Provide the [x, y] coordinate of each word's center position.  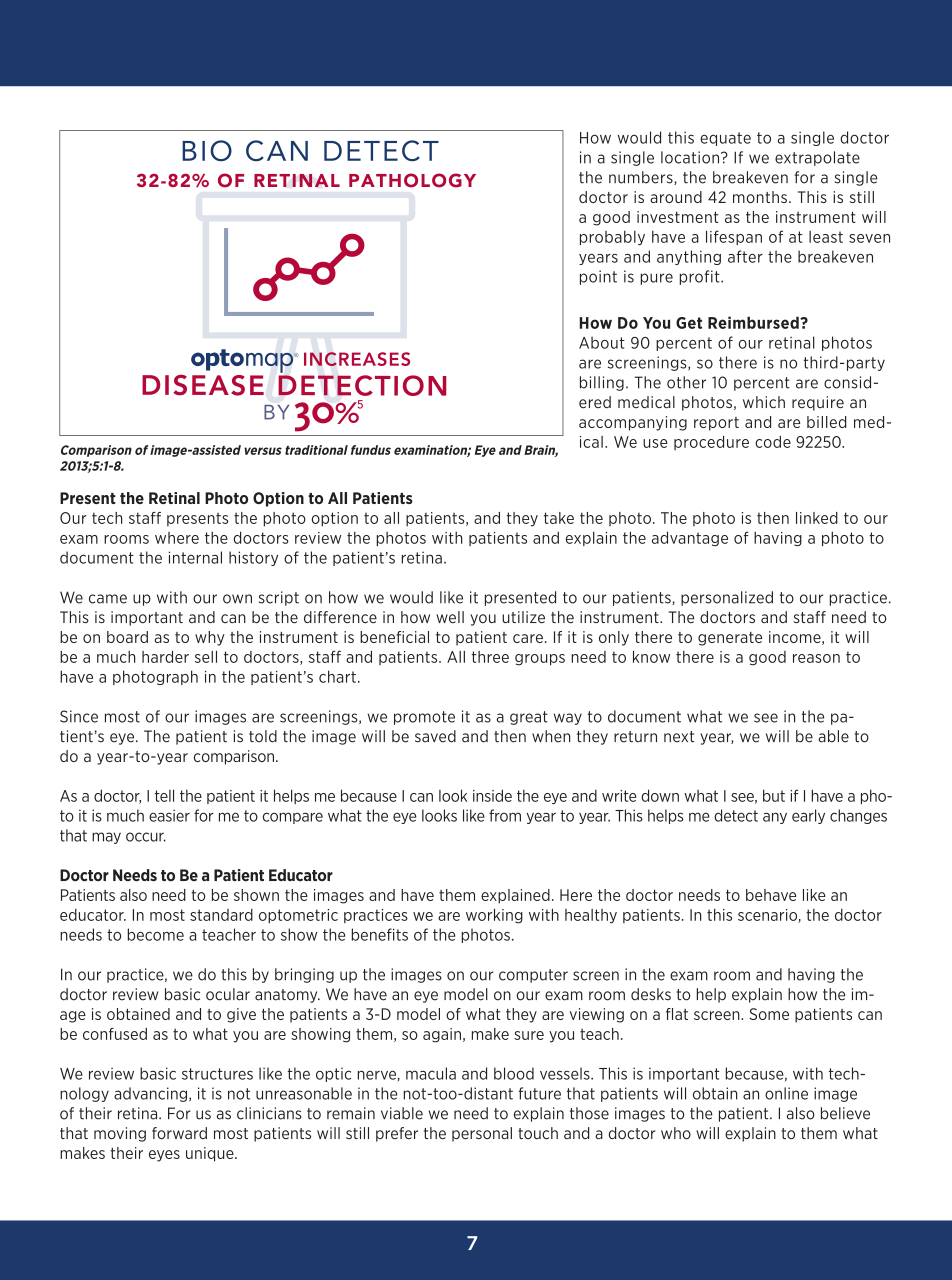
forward [179, 1133]
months [760, 197]
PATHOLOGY [412, 180]
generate [730, 639]
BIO [207, 150]
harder [165, 657]
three [490, 657]
